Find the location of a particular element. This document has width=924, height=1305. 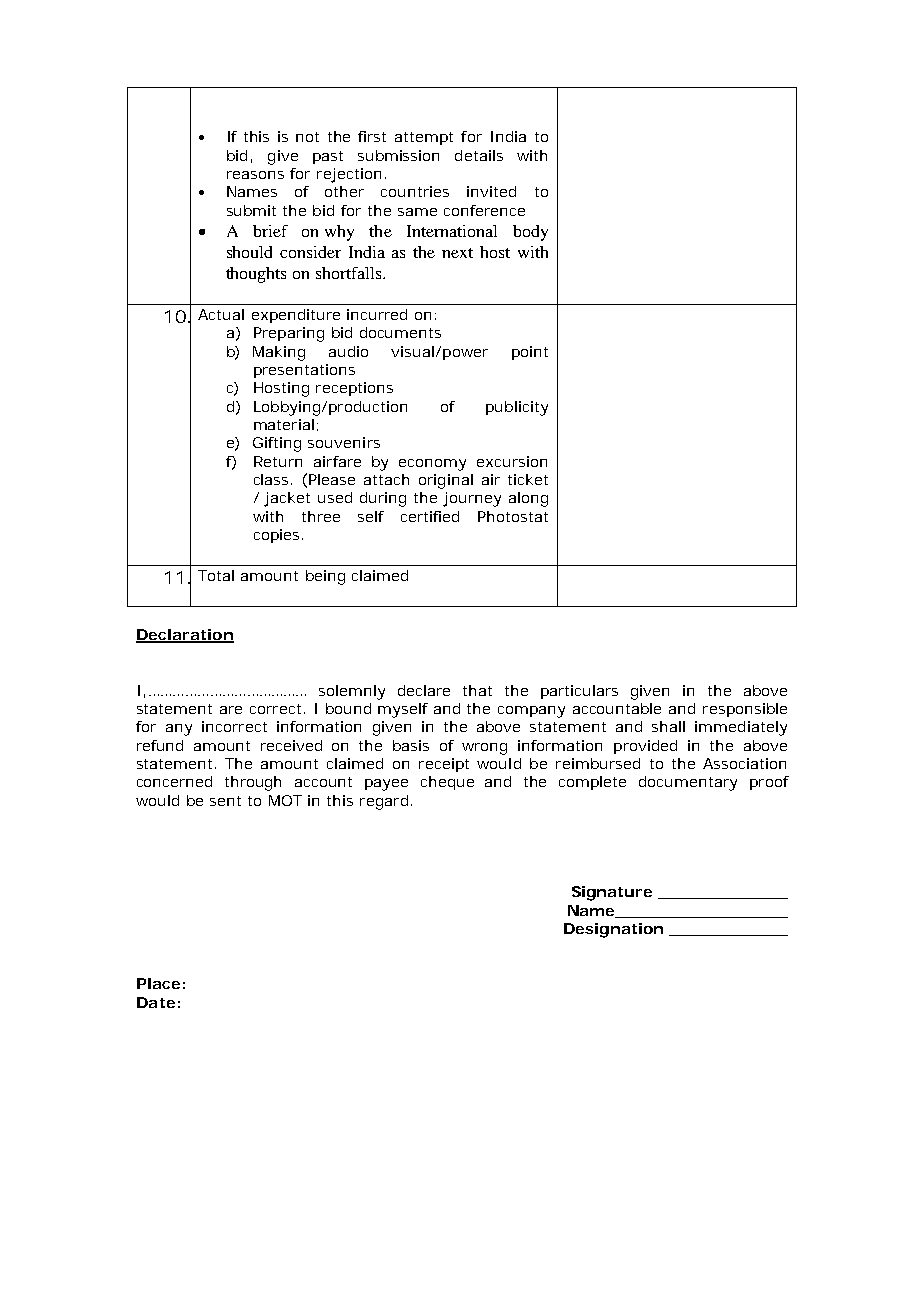

economy is located at coordinates (432, 465).
